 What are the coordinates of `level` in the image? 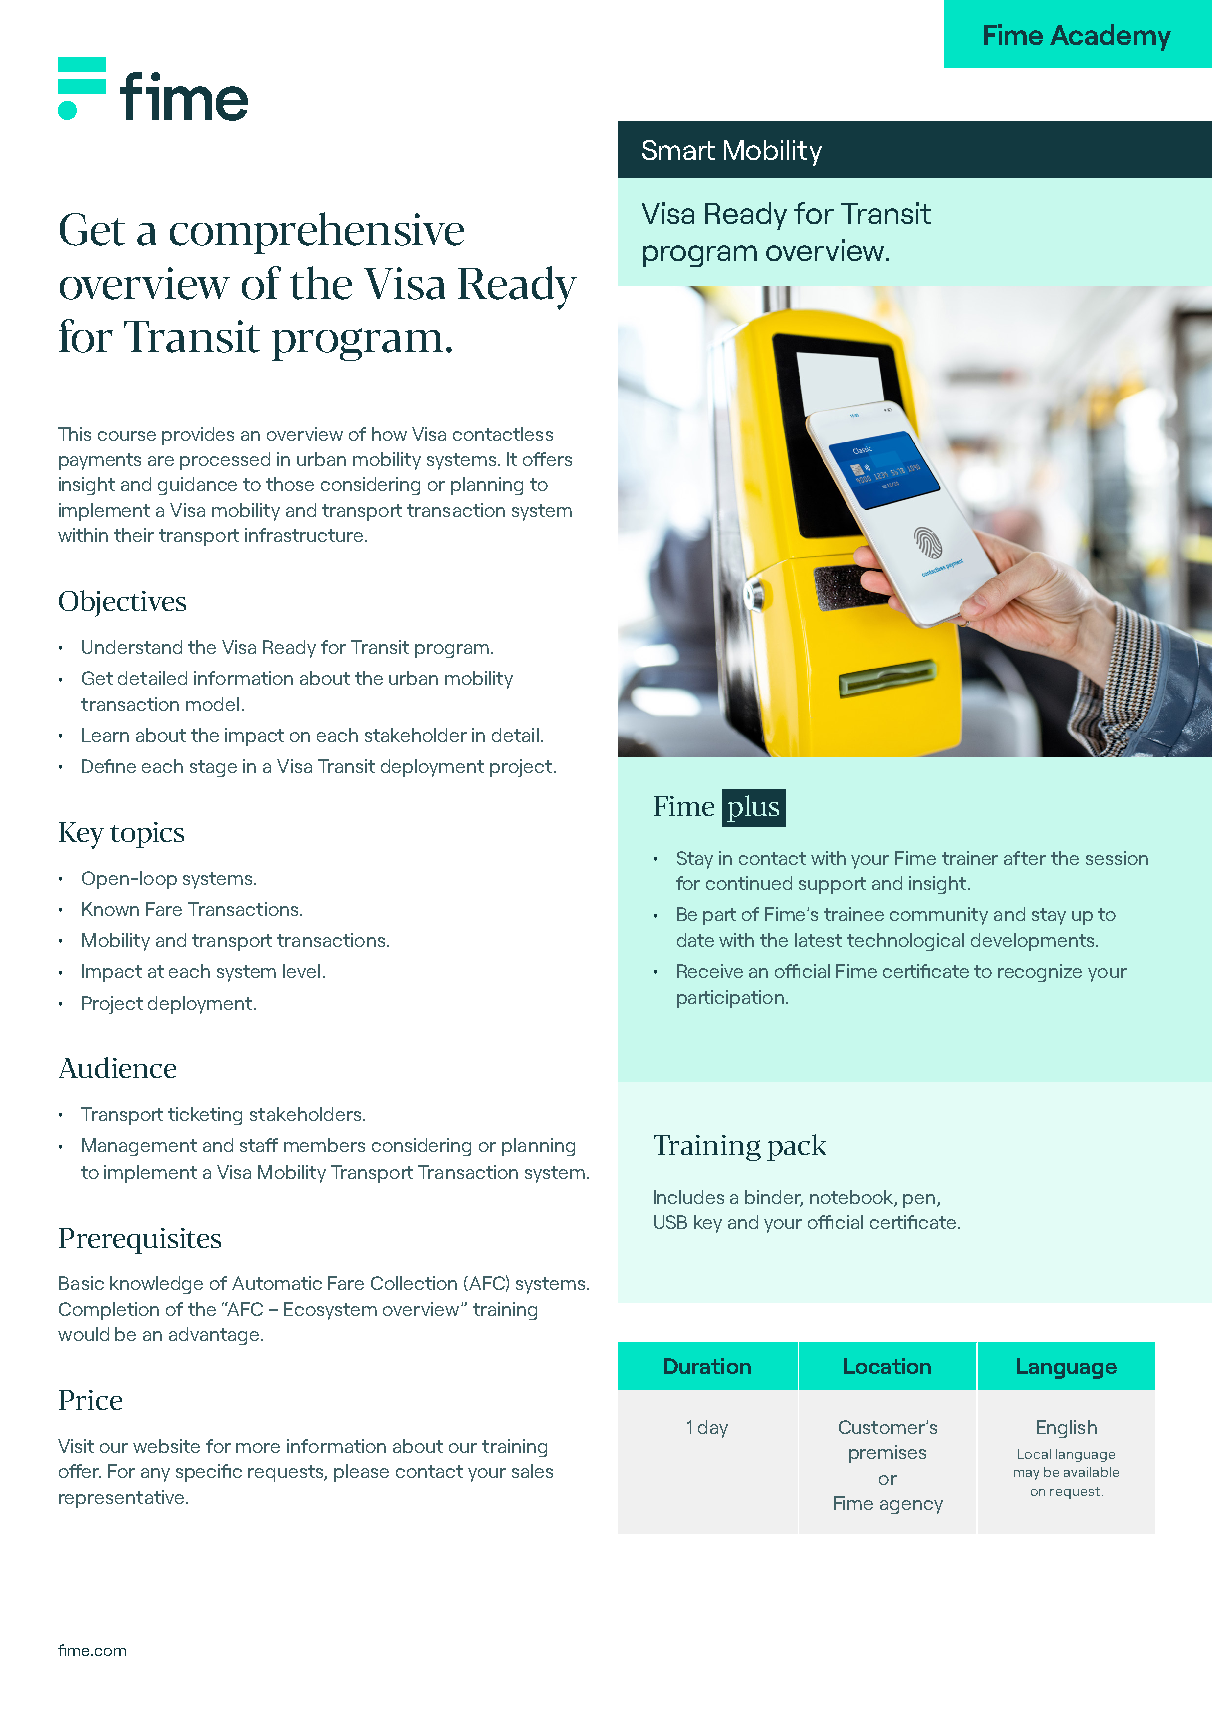 It's located at (301, 971).
